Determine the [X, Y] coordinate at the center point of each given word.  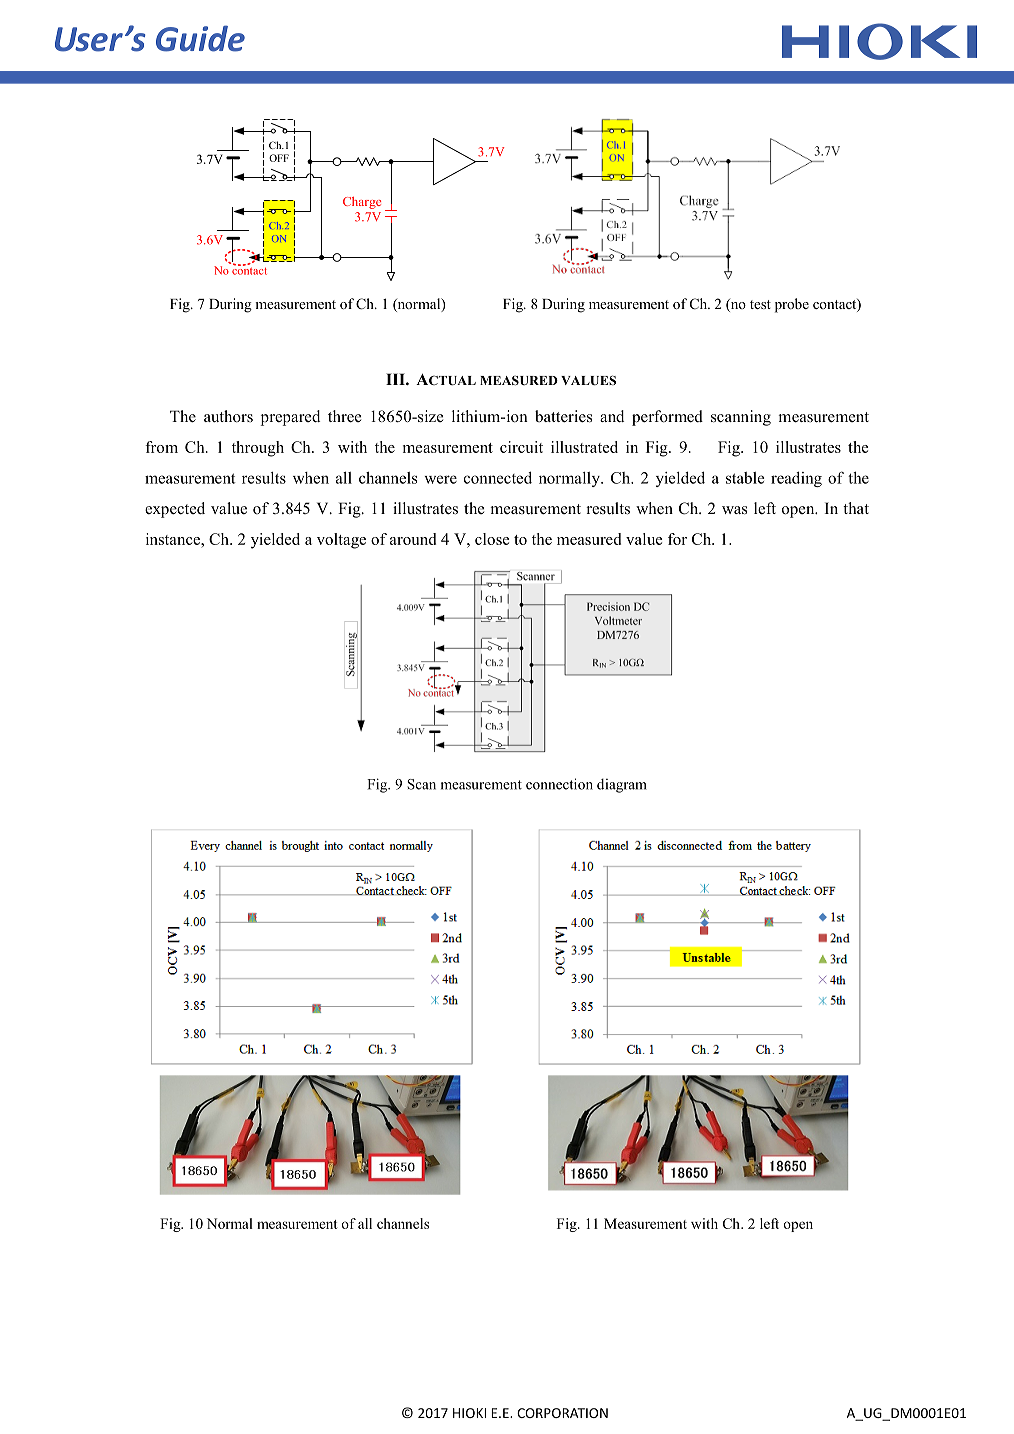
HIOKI [469, 1413]
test [760, 304]
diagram [622, 785]
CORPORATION [562, 1413]
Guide [200, 38]
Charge [362, 203]
